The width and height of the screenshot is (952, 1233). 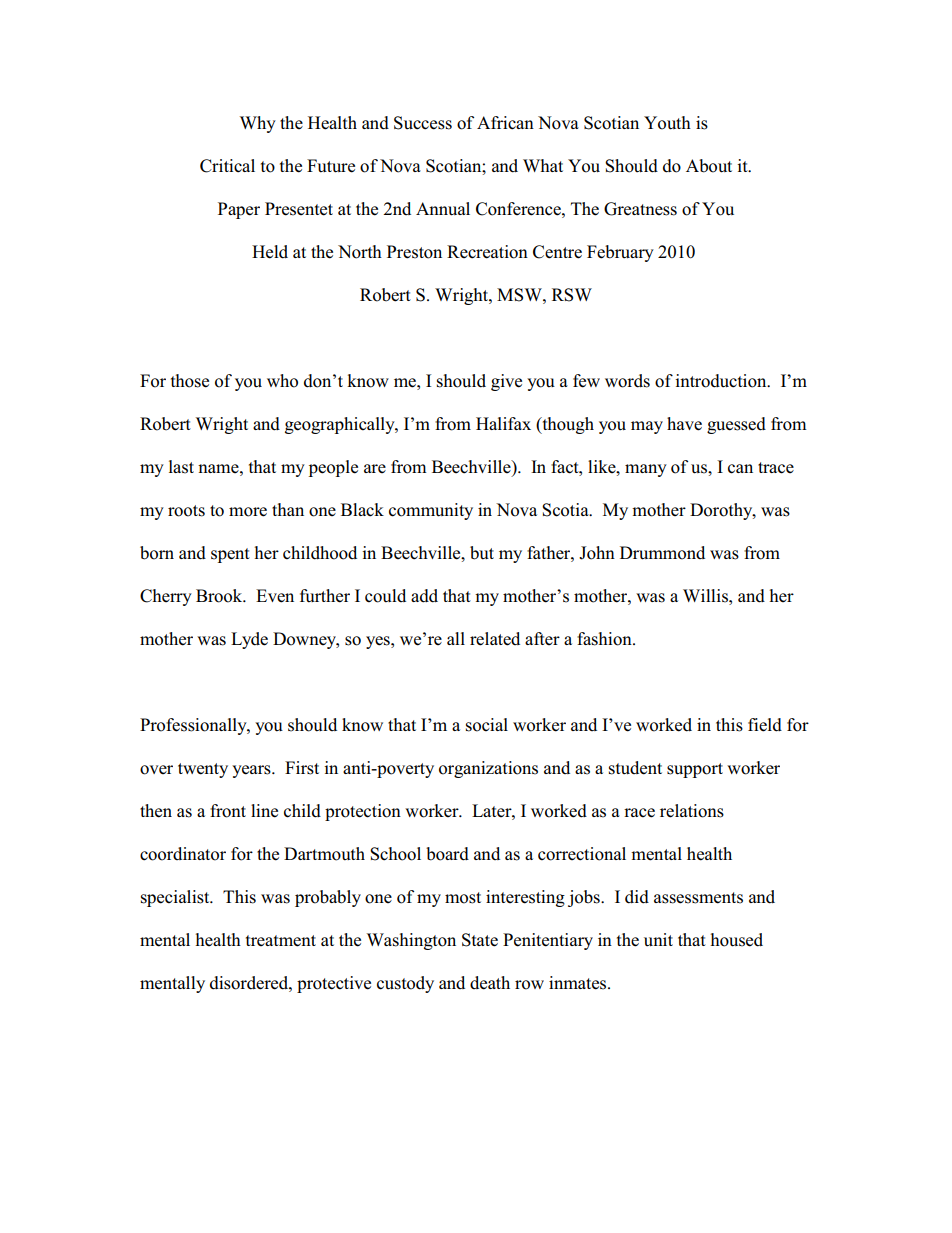 I want to click on spent, so click(x=230, y=555).
